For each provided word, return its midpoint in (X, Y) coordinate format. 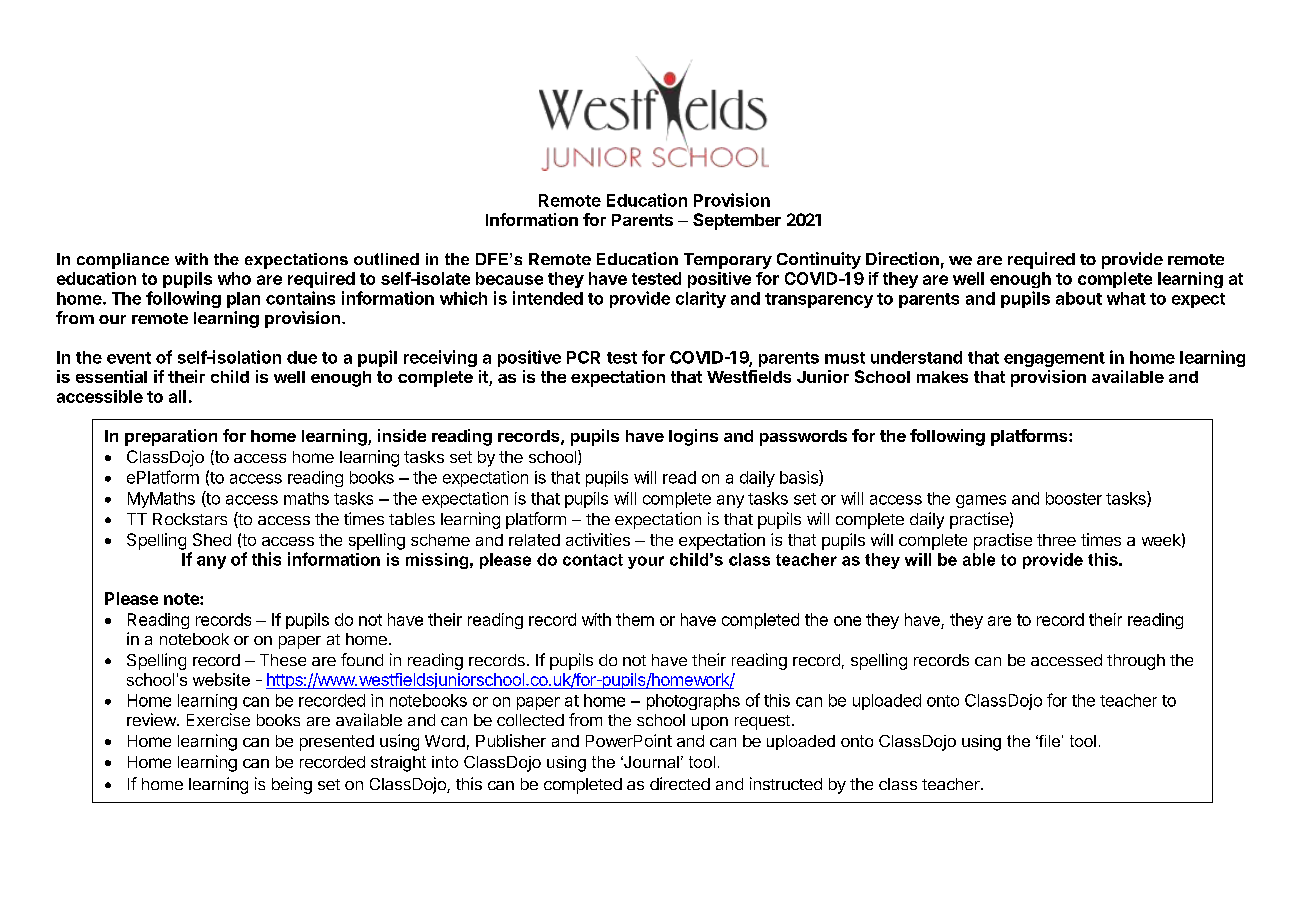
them (635, 619)
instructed (786, 783)
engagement (1054, 359)
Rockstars (190, 519)
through (1136, 662)
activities (598, 539)
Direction (902, 258)
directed (680, 783)
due (302, 357)
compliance (123, 261)
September (737, 221)
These (283, 660)
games (981, 501)
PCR (583, 357)
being (292, 785)
